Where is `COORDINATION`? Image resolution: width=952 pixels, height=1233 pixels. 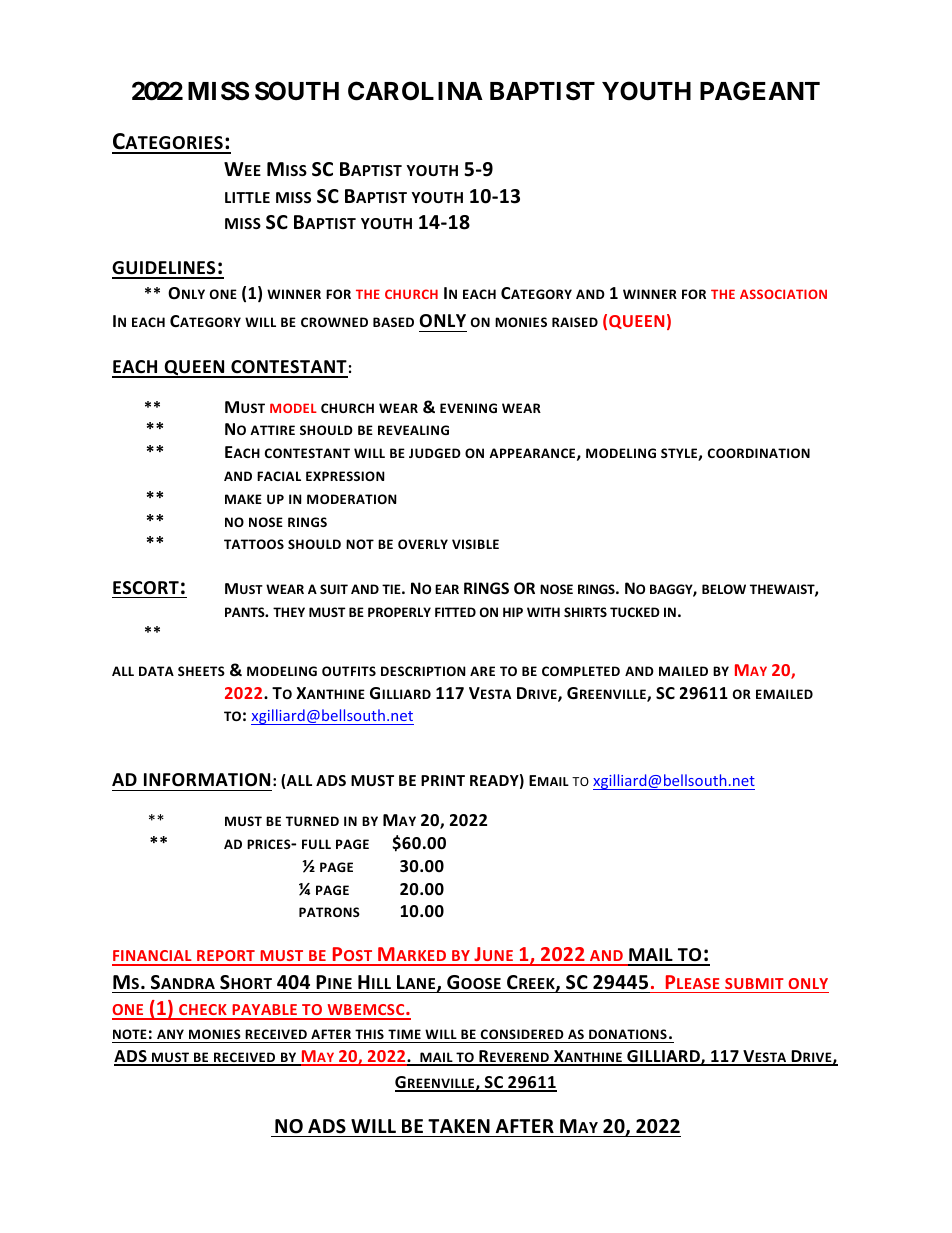
COORDINATION is located at coordinates (759, 453).
